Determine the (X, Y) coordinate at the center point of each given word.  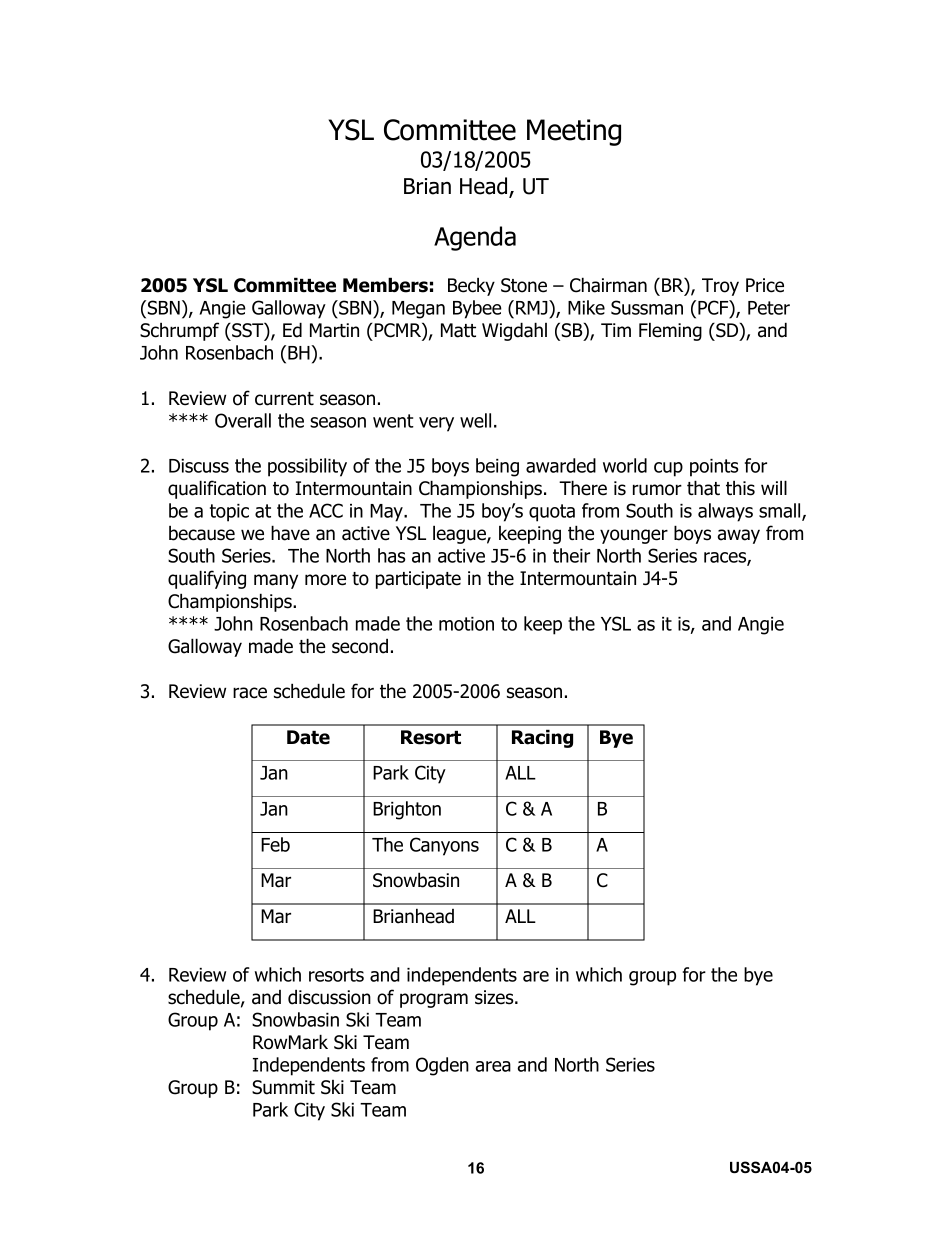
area (493, 1066)
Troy (720, 287)
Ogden (442, 1066)
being (497, 467)
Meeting (574, 132)
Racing (542, 738)
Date (308, 737)
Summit (283, 1087)
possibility (307, 467)
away (739, 536)
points (714, 468)
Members (385, 285)
